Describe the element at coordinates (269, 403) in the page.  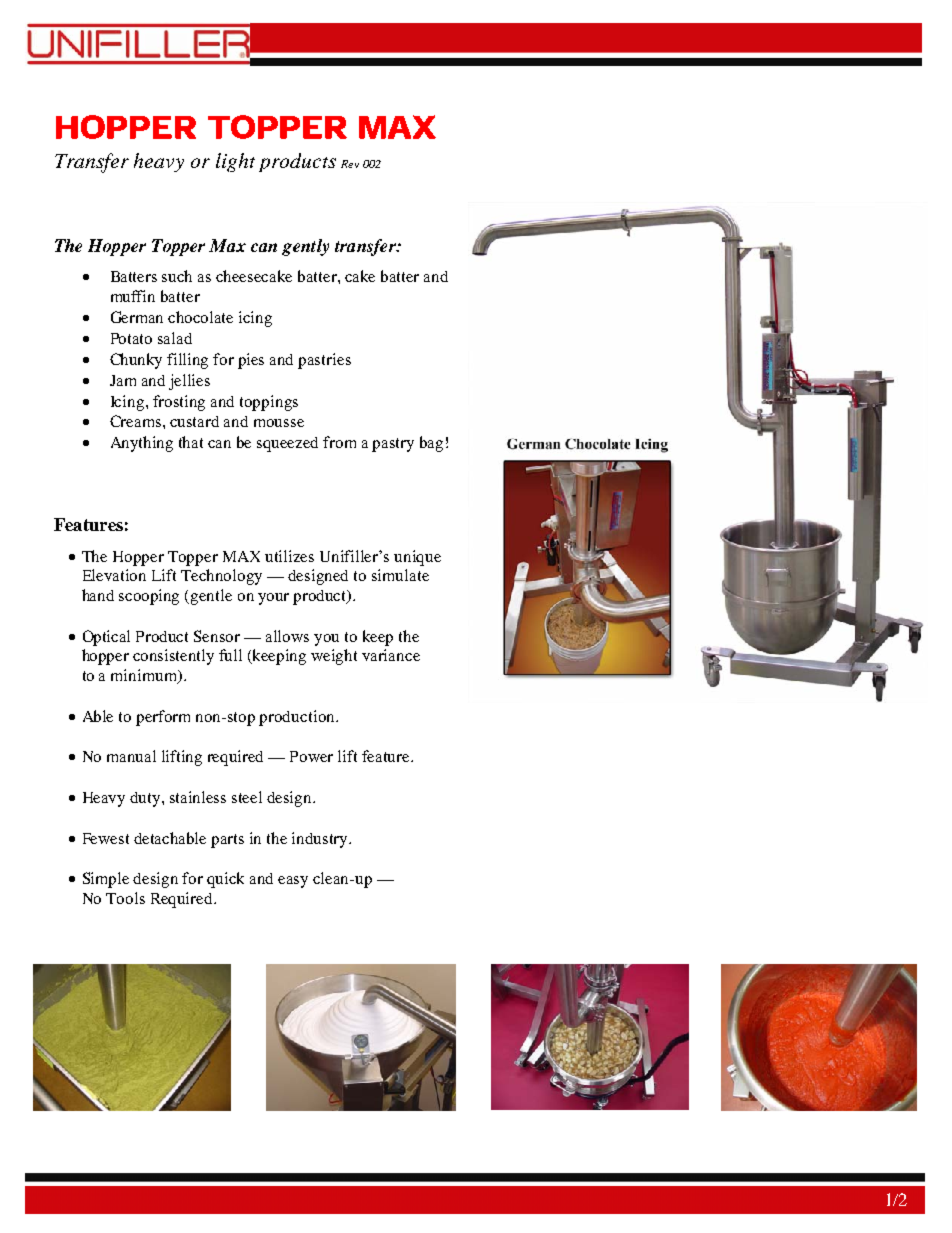
I see `toppings` at that location.
